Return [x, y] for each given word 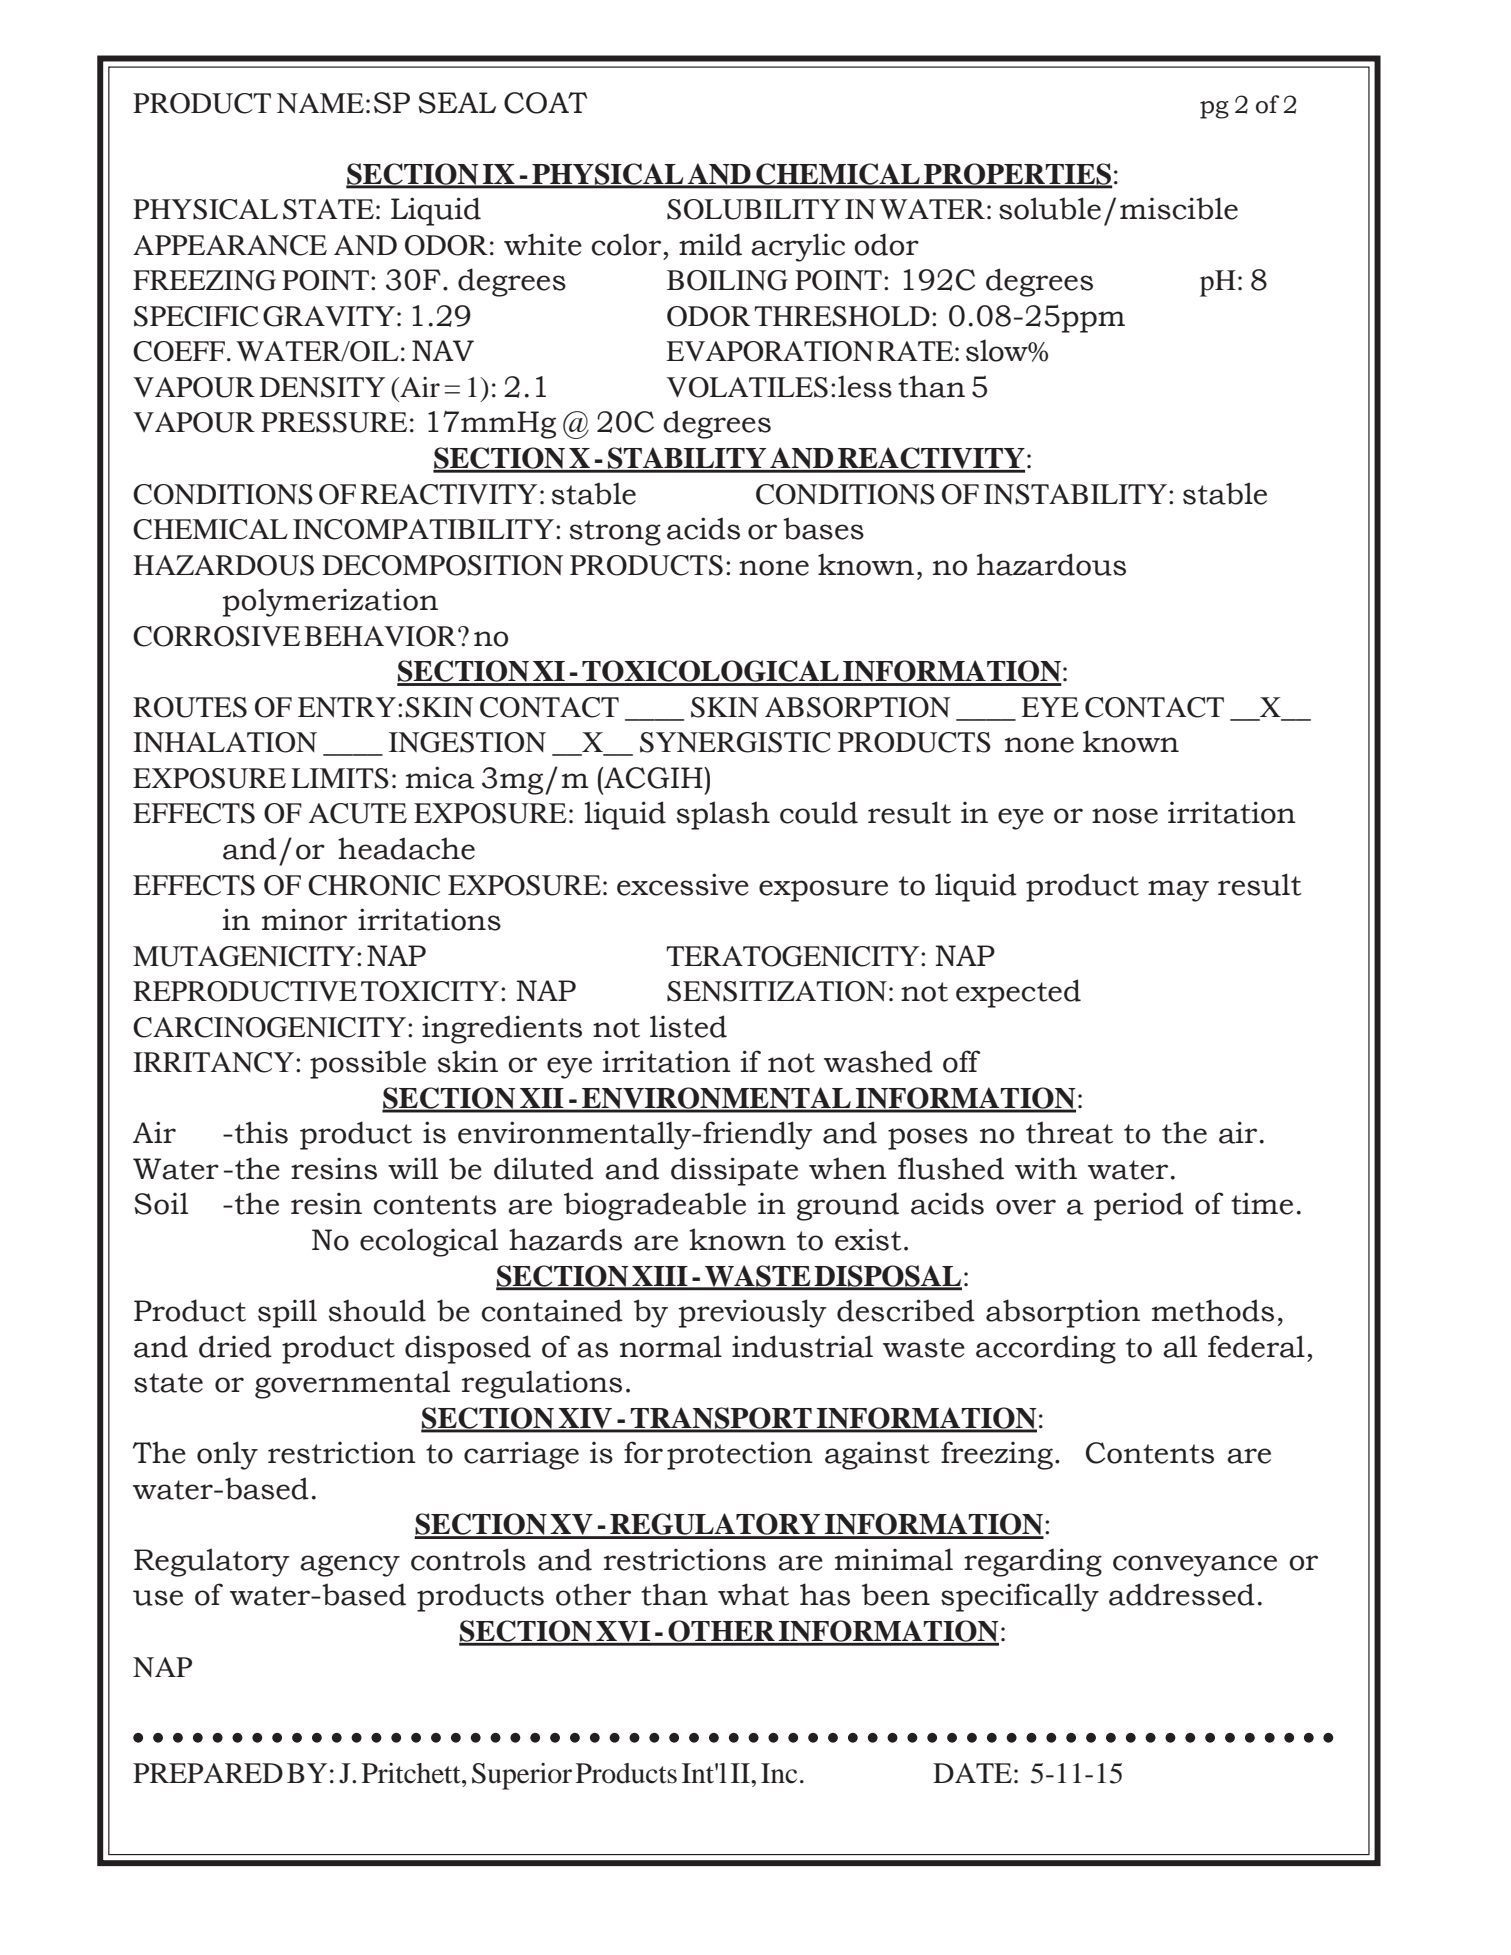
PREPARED [208, 1773]
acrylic [798, 247]
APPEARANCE [230, 245]
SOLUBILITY [754, 209]
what [753, 1594]
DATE [972, 1773]
